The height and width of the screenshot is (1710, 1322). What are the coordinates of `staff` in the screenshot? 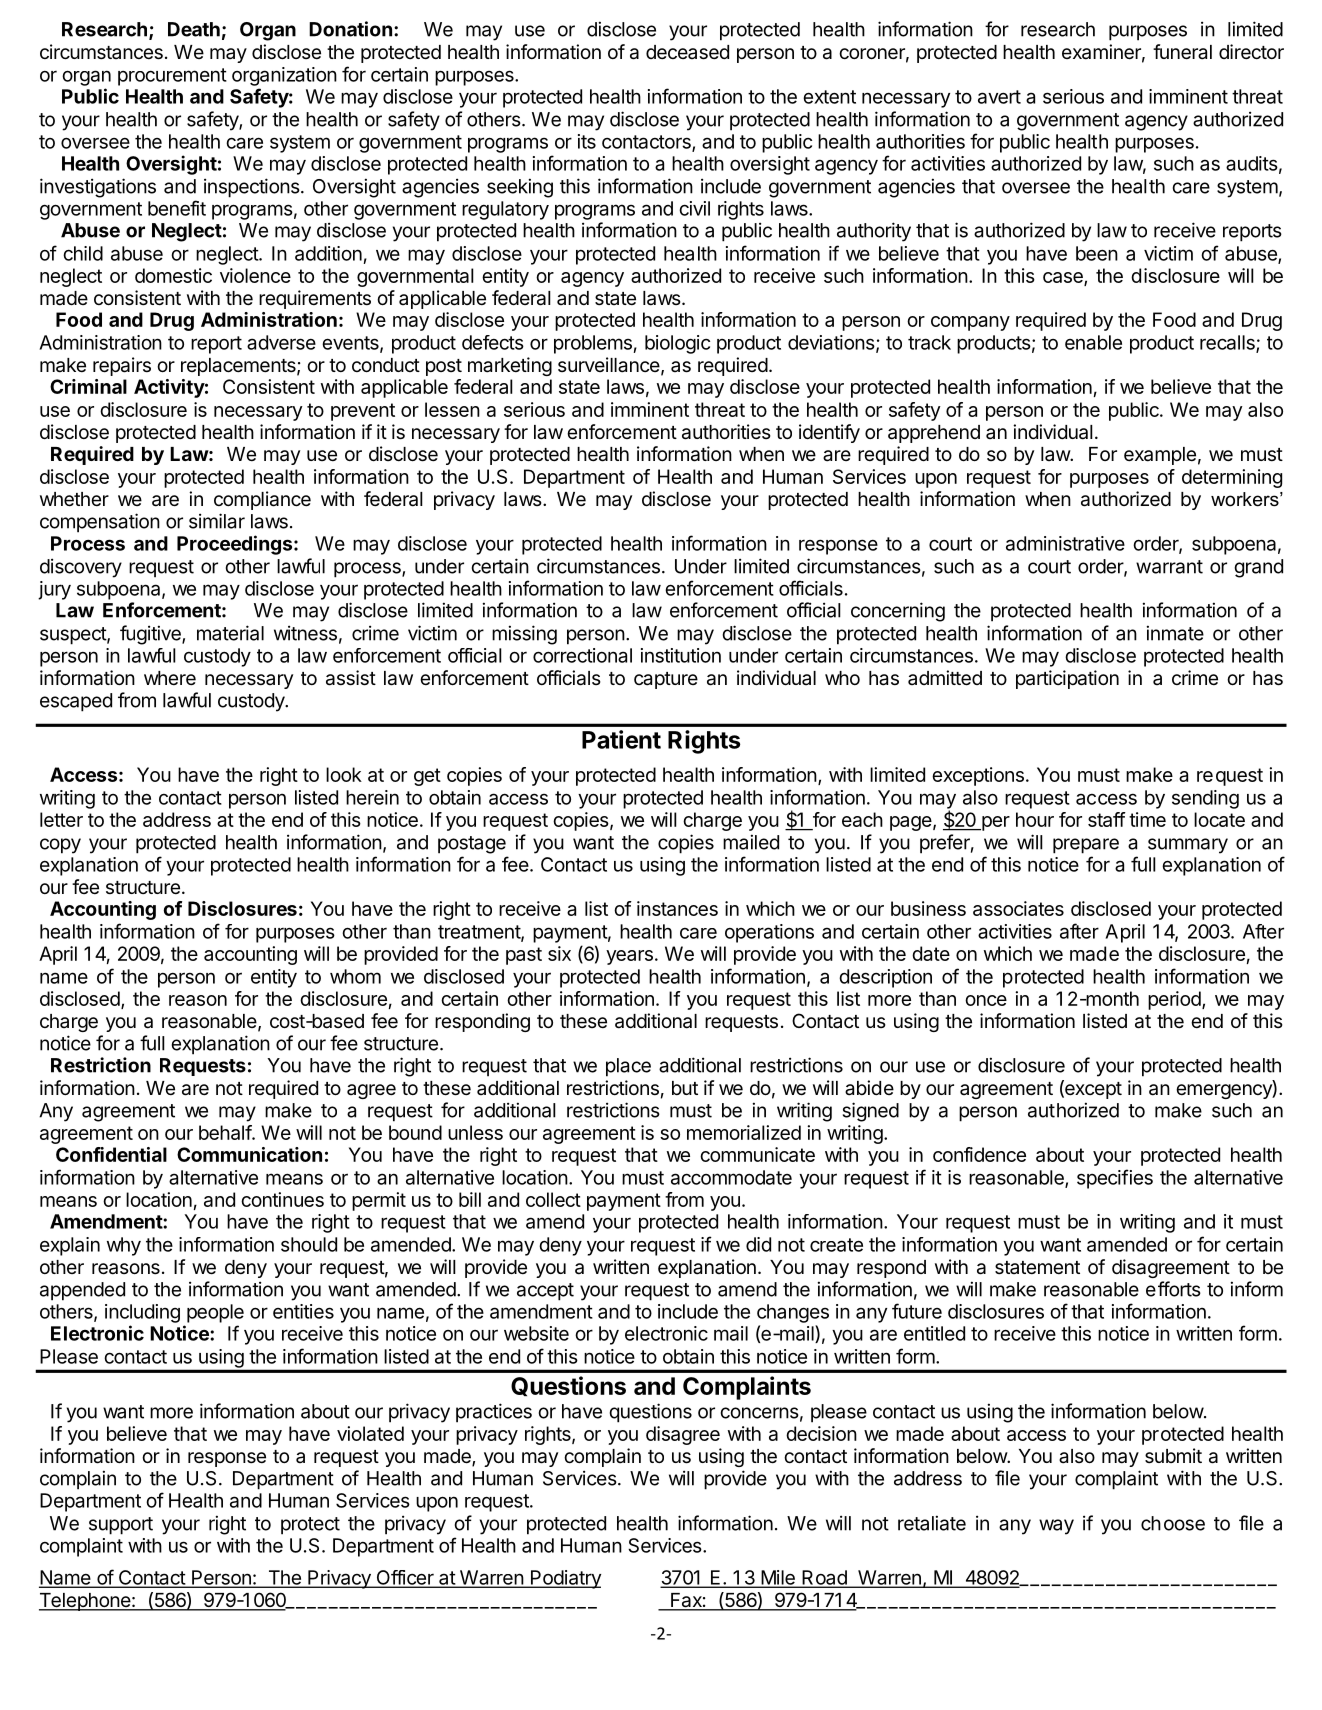 It's located at (1107, 819).
